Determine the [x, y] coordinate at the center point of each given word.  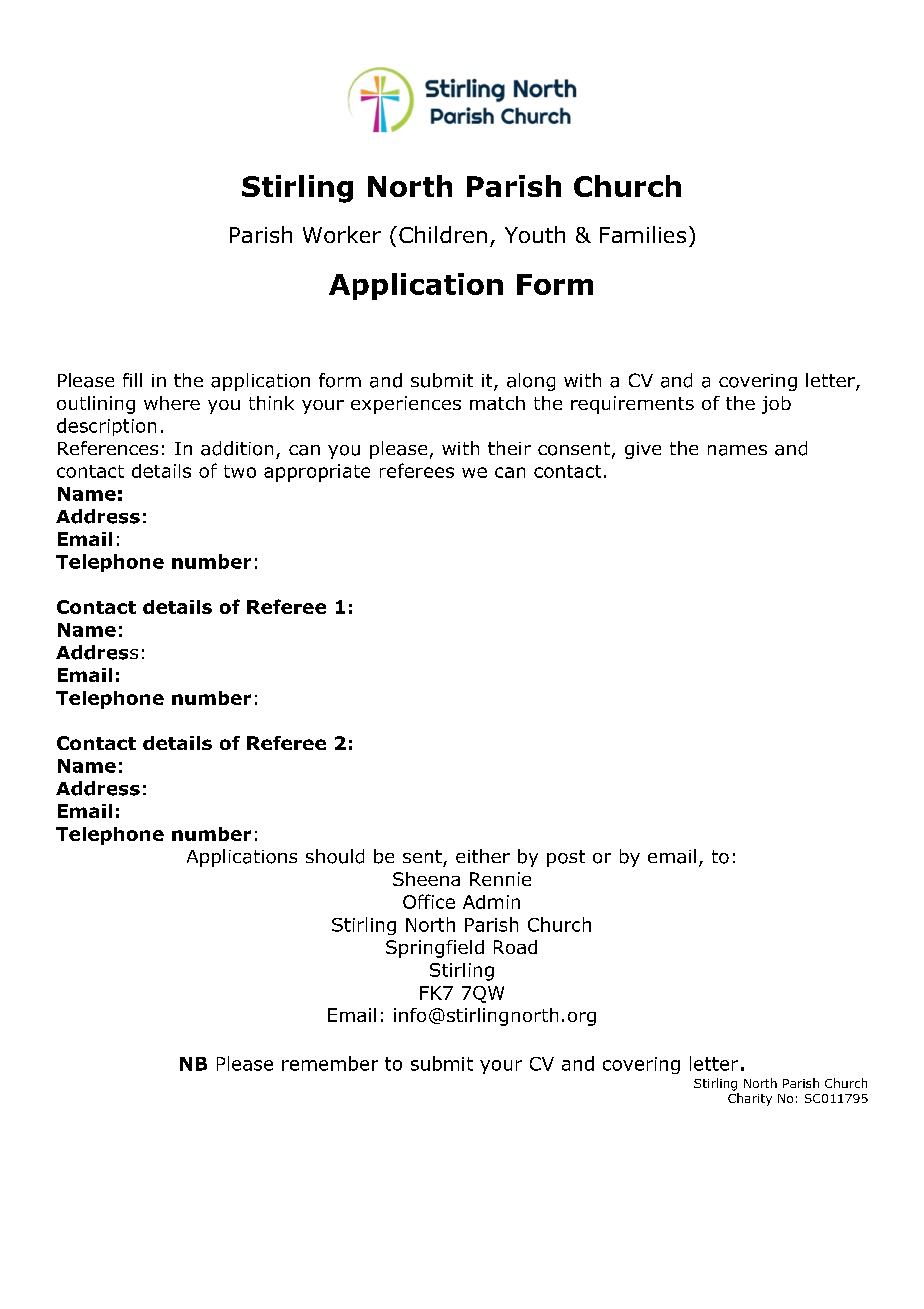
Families [643, 234]
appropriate [317, 473]
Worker [342, 234]
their [509, 448]
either [483, 856]
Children [443, 234]
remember [330, 1063]
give [643, 450]
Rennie [500, 879]
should [335, 856]
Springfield [435, 949]
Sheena [426, 879]
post [566, 858]
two [240, 471]
